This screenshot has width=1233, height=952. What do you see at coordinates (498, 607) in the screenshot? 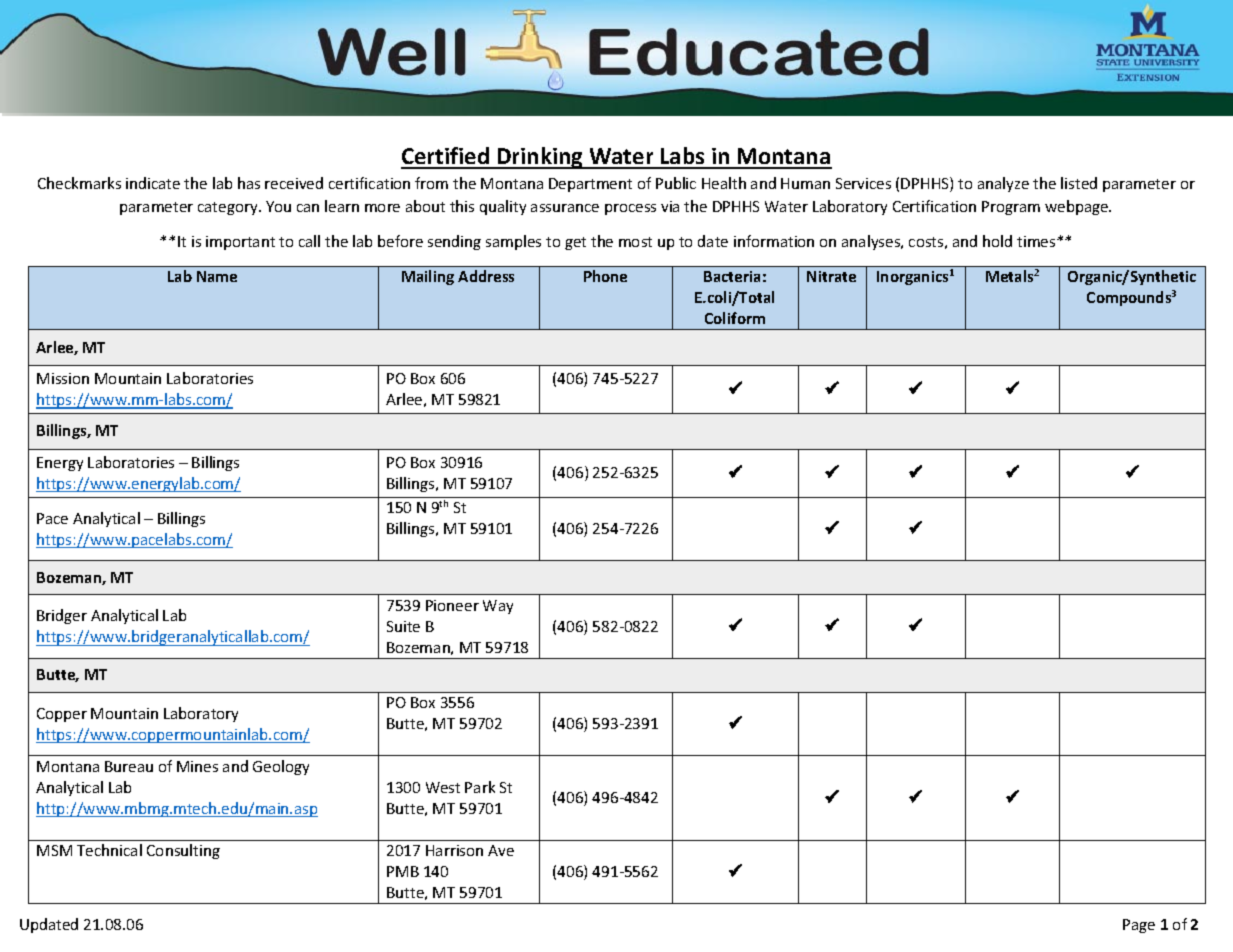
I see `Way` at bounding box center [498, 607].
